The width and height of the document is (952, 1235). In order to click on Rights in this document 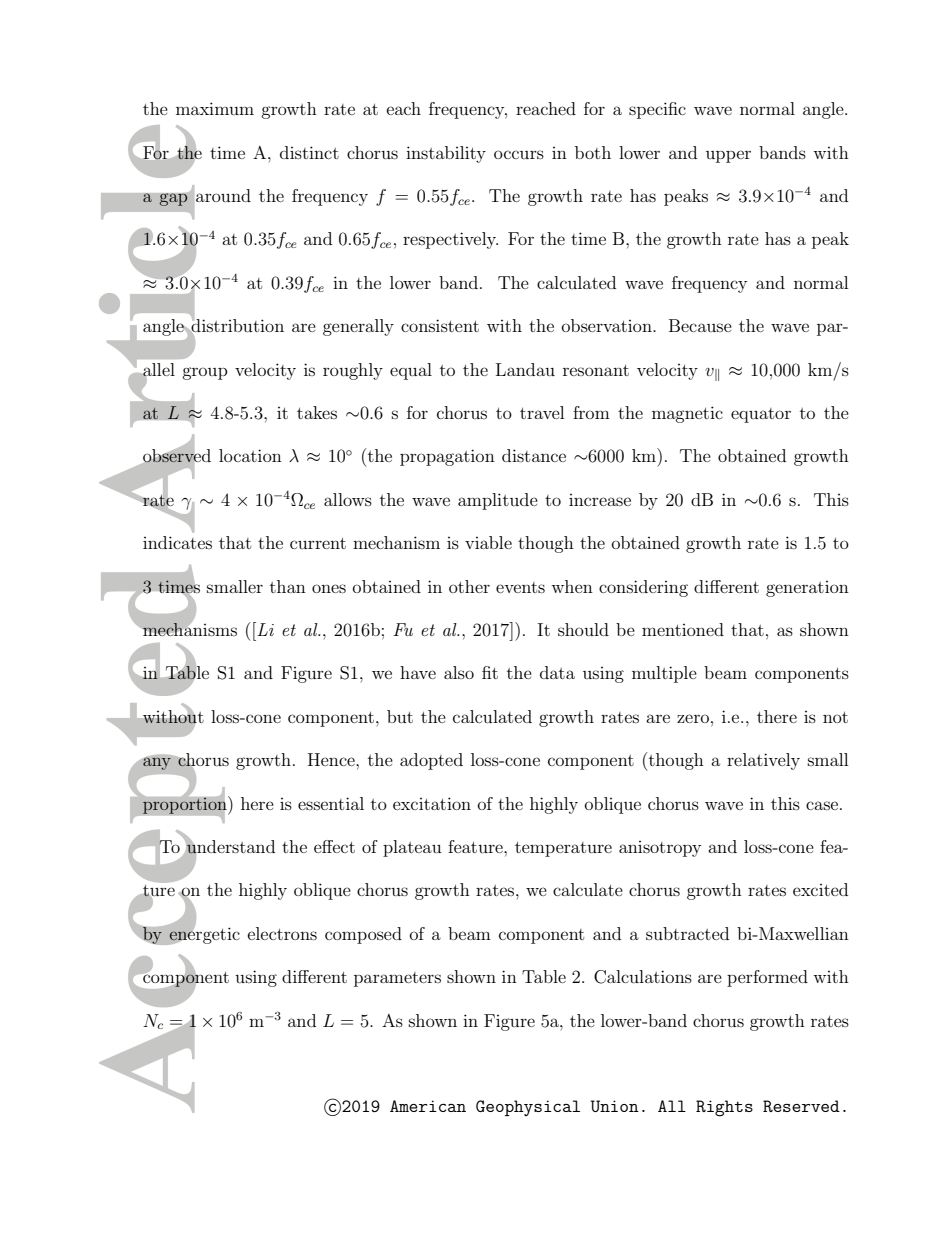, I will do `click(724, 1108)`.
